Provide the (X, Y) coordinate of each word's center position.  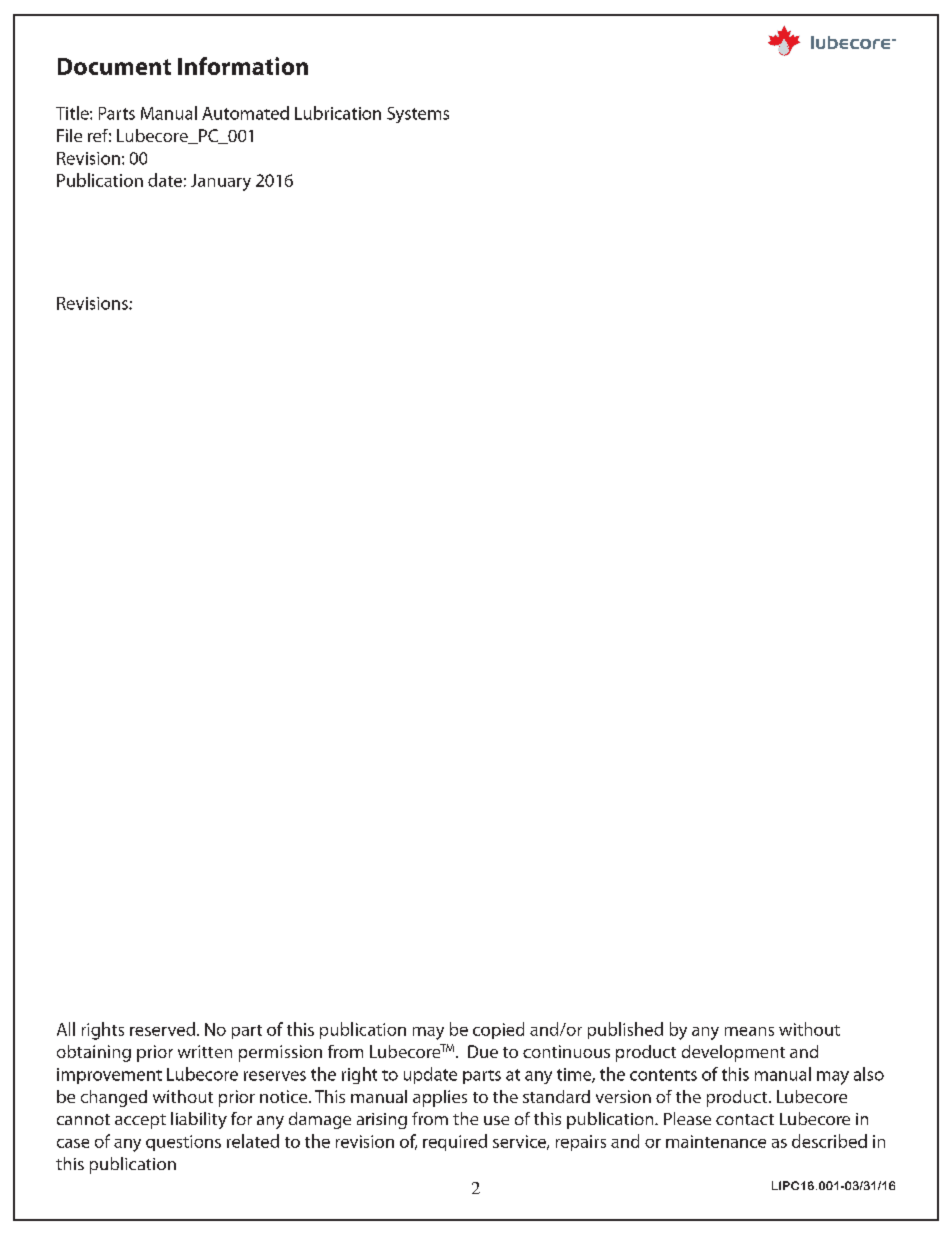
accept (140, 1121)
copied (498, 1030)
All (66, 1029)
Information (243, 66)
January (221, 182)
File (69, 135)
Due (483, 1051)
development (733, 1053)
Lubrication (338, 113)
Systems (418, 115)
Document (114, 66)
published (625, 1030)
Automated (245, 113)
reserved (162, 1029)
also (869, 1074)
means (749, 1031)
